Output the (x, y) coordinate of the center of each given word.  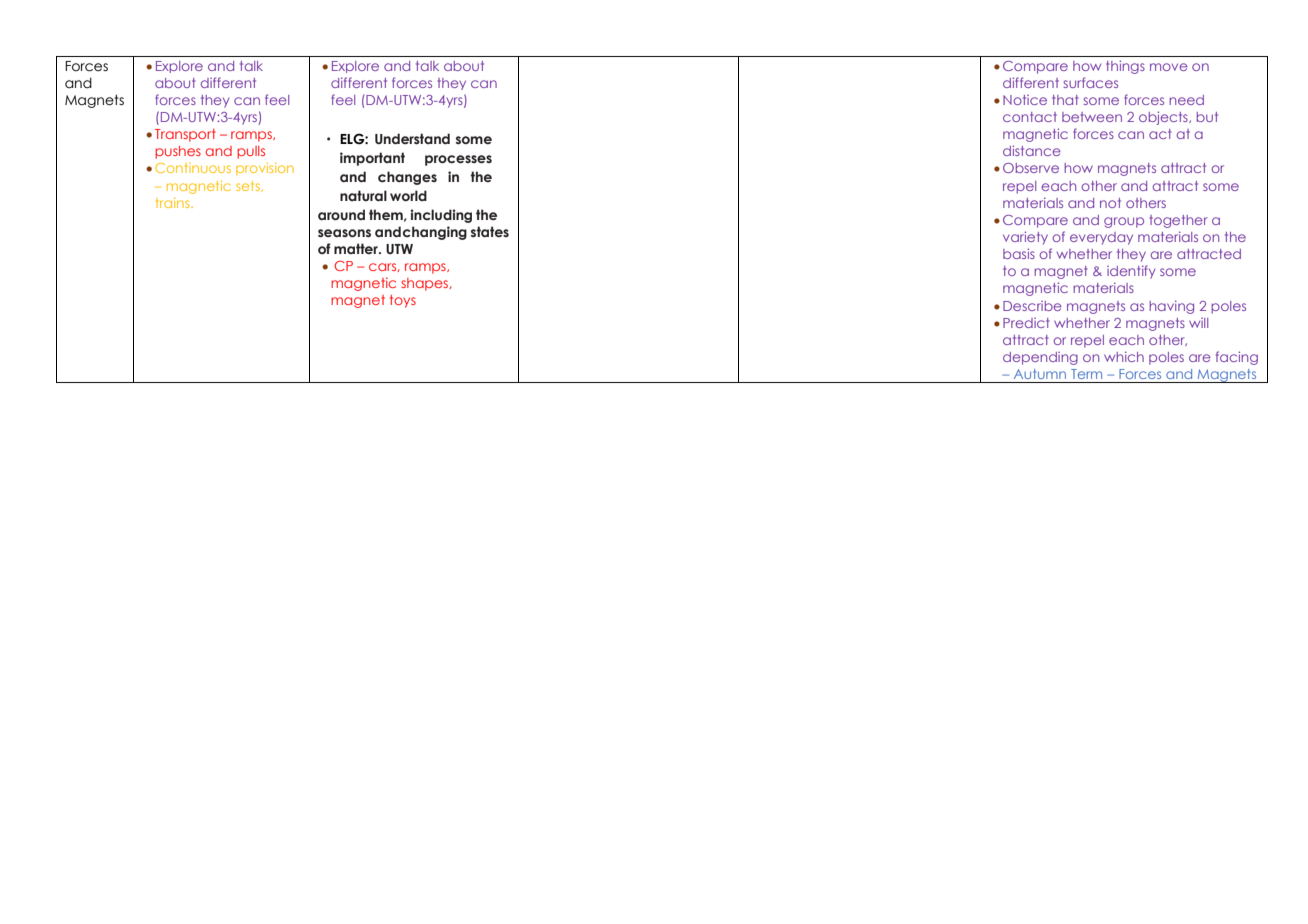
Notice (1025, 100)
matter (357, 248)
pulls (251, 152)
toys (403, 301)
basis (1019, 253)
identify (1131, 272)
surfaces (1090, 82)
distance (1032, 150)
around (341, 215)
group (1124, 222)
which (1124, 356)
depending (1040, 358)
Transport (185, 135)
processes (458, 160)
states (490, 231)
